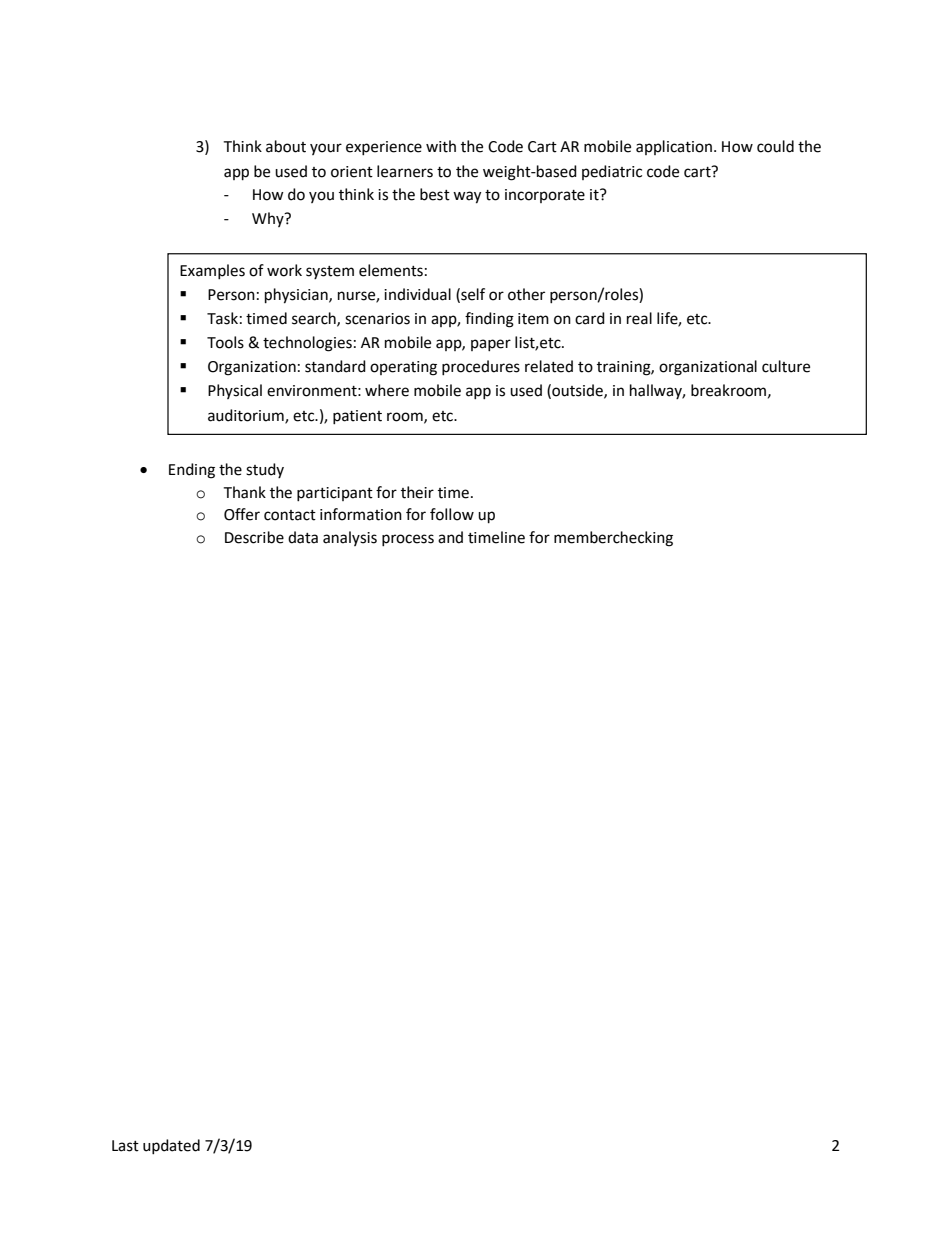 The image size is (952, 1233). What do you see at coordinates (269, 219) in the page?
I see `Why` at bounding box center [269, 219].
